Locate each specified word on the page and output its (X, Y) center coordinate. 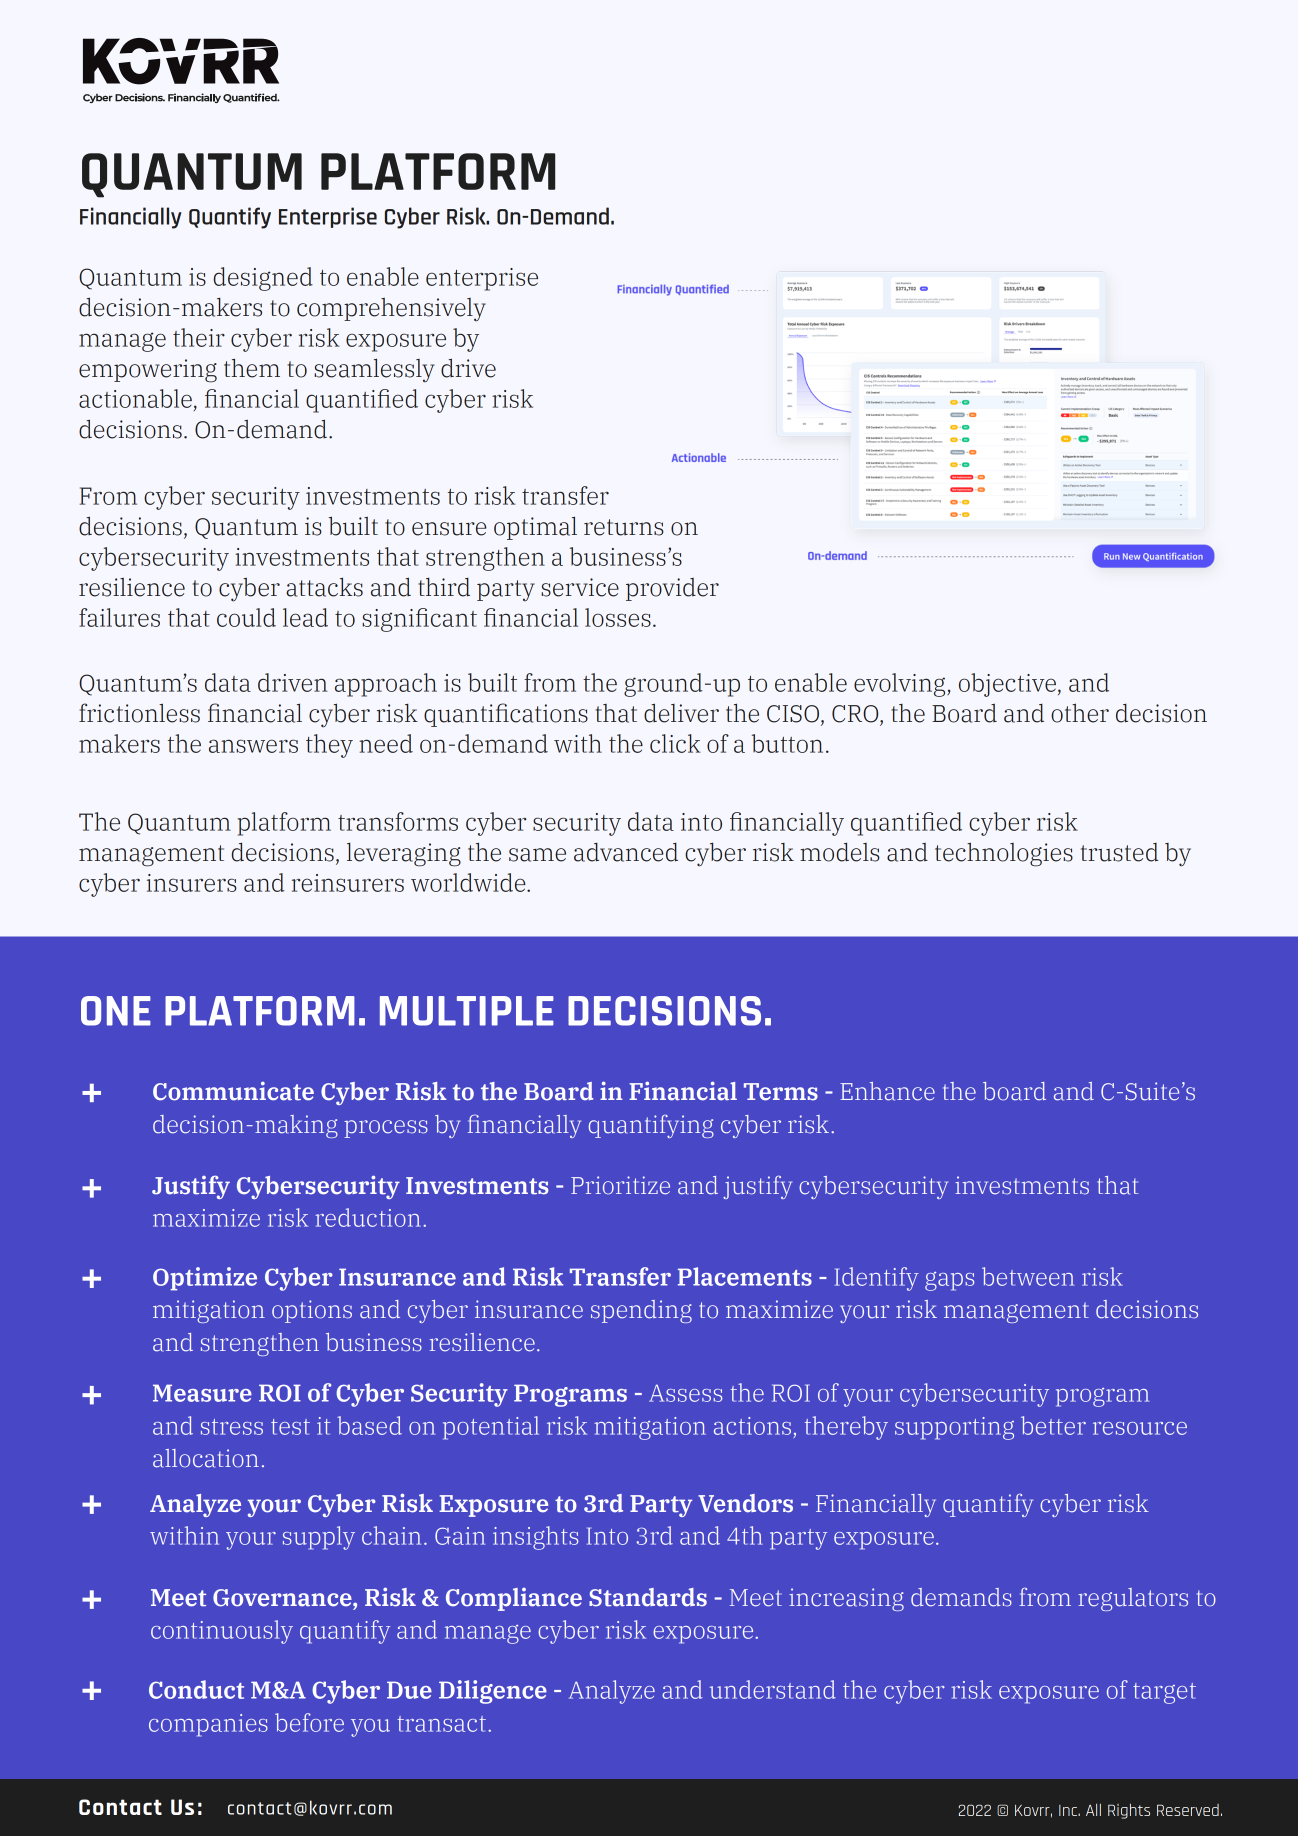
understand (773, 1689)
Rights (1129, 1811)
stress (232, 1427)
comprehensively (391, 309)
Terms (781, 1092)
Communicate (233, 1091)
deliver (681, 713)
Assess (685, 1393)
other (1080, 713)
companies (208, 1725)
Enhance (887, 1091)
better (1053, 1425)
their (199, 337)
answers (253, 746)
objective (1007, 685)
